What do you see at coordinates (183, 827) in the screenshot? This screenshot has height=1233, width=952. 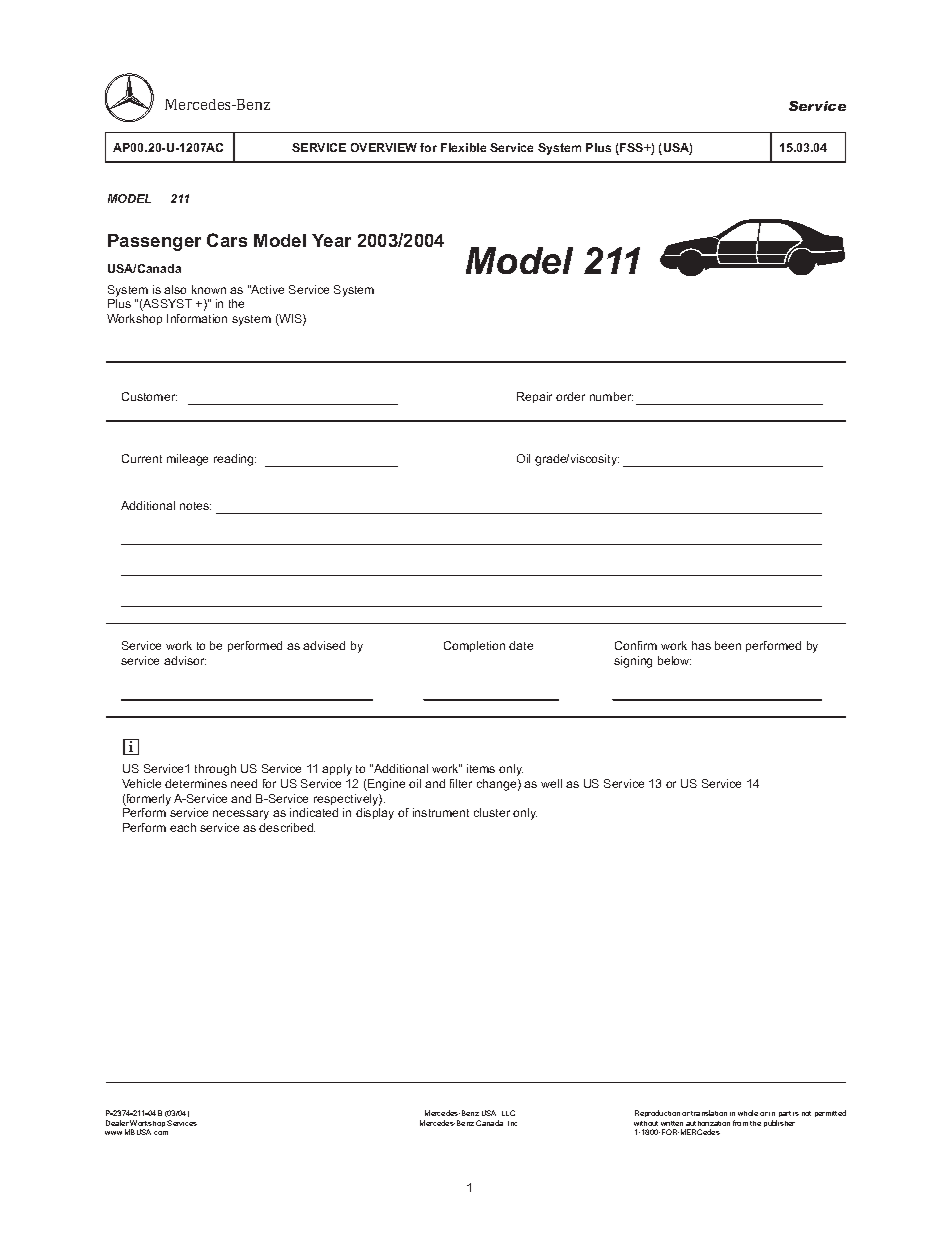 I see `each` at bounding box center [183, 827].
